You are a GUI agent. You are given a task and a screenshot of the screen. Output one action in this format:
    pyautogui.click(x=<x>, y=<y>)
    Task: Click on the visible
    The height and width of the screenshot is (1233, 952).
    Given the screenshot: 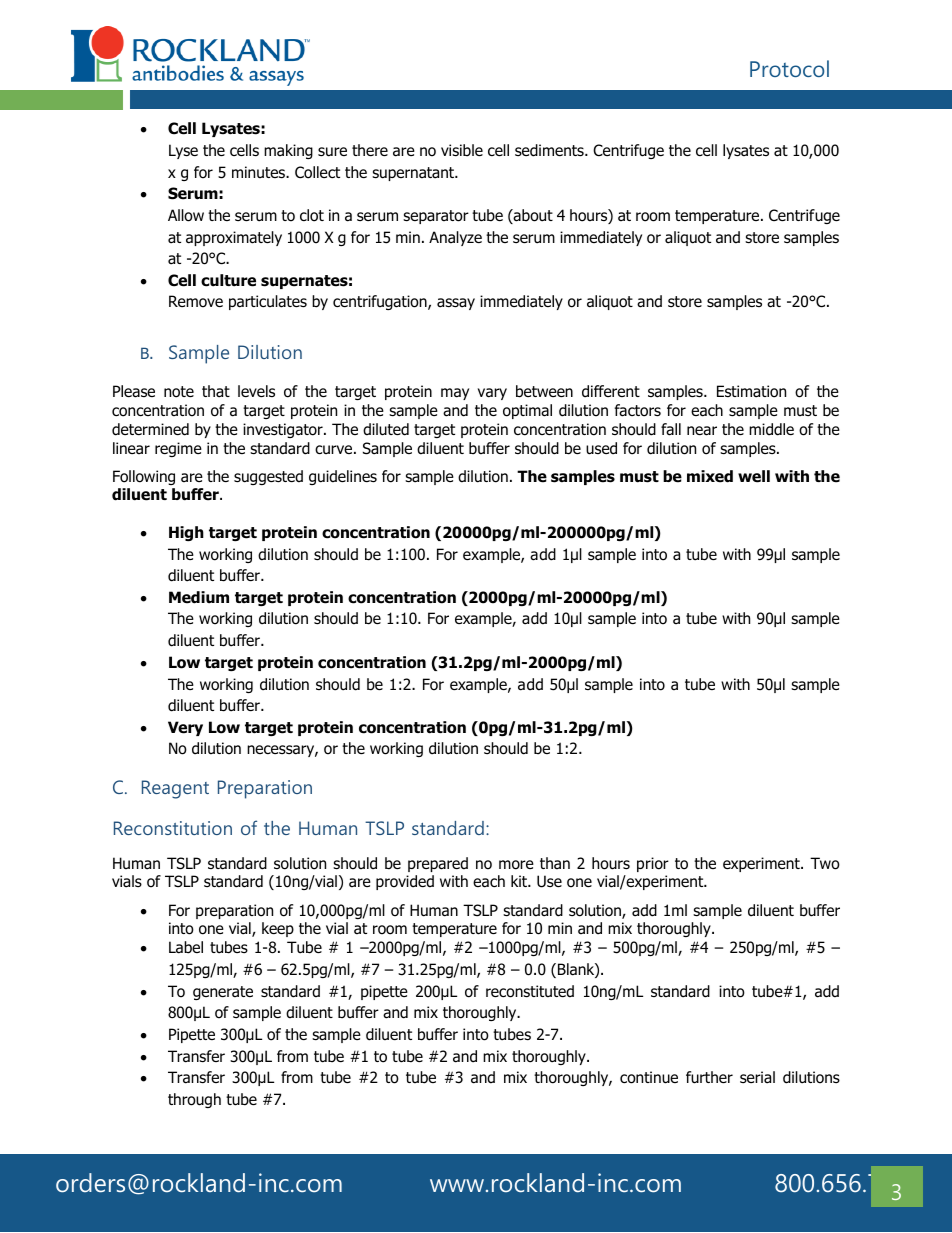 What is the action you would take?
    pyautogui.click(x=462, y=150)
